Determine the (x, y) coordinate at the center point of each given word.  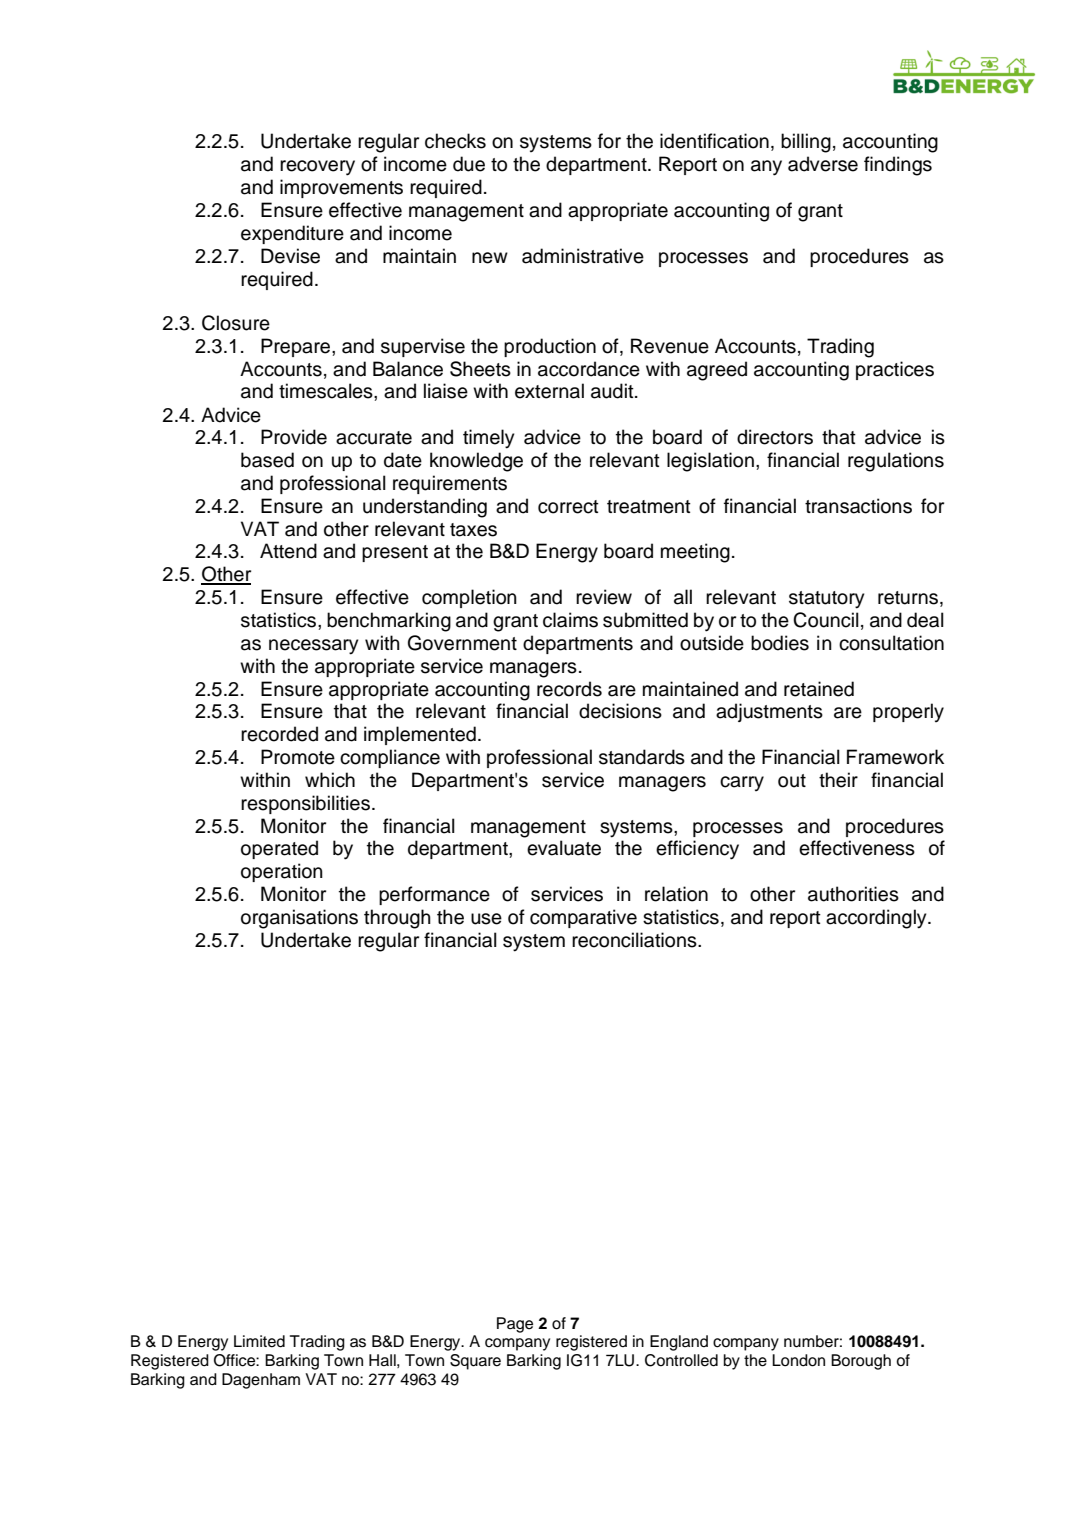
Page (515, 1325)
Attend (288, 551)
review (604, 597)
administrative (583, 256)
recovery (317, 168)
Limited (259, 1341)
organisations (299, 919)
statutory (826, 600)
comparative (583, 918)
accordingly (877, 919)
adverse (823, 164)
